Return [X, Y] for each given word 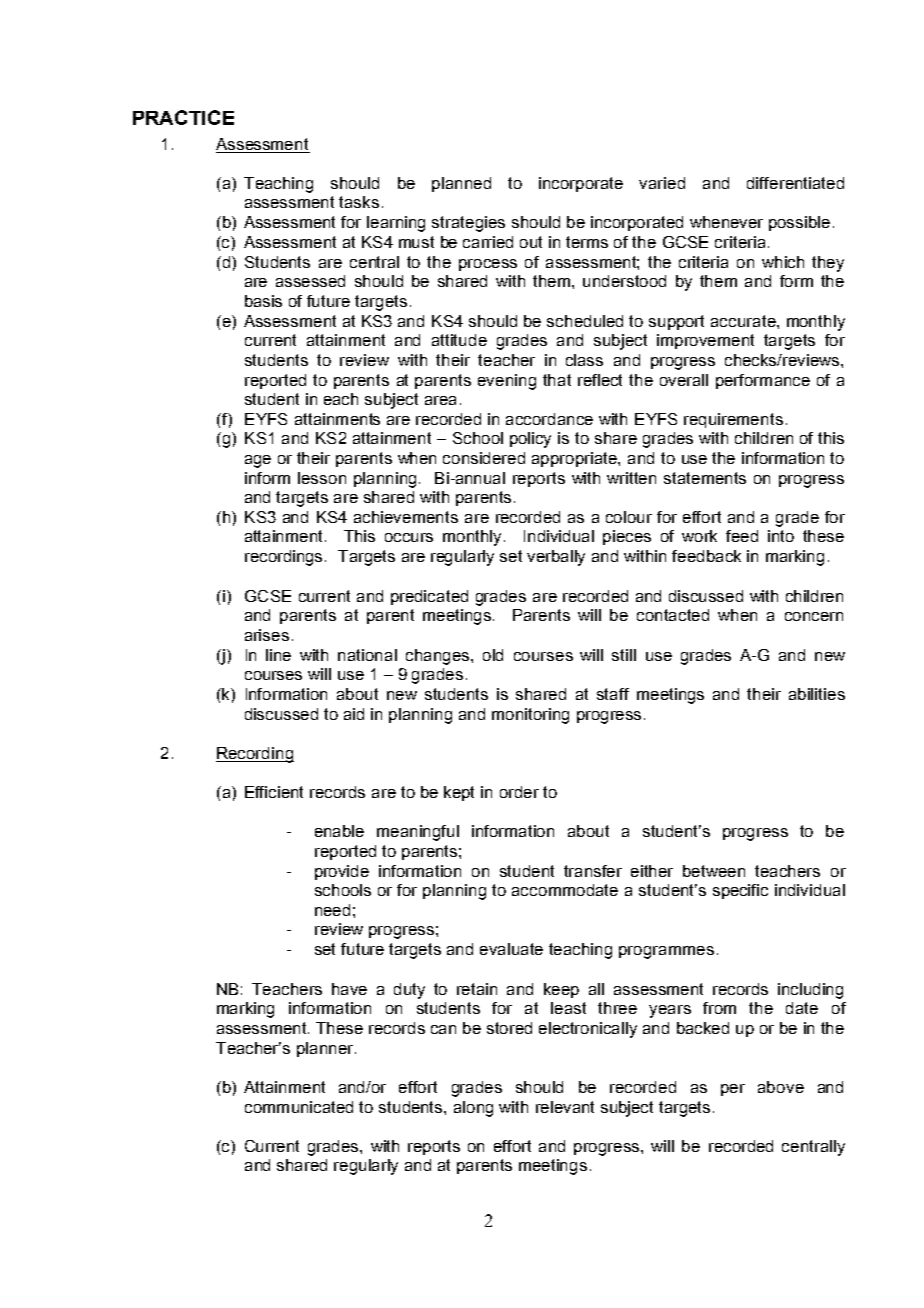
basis [263, 301]
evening [507, 382]
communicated [299, 1107]
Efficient [274, 792]
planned [461, 184]
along [473, 1109]
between [714, 871]
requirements [733, 420]
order [519, 792]
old [493, 655]
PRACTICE [183, 117]
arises [267, 635]
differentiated [795, 183]
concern [814, 616]
